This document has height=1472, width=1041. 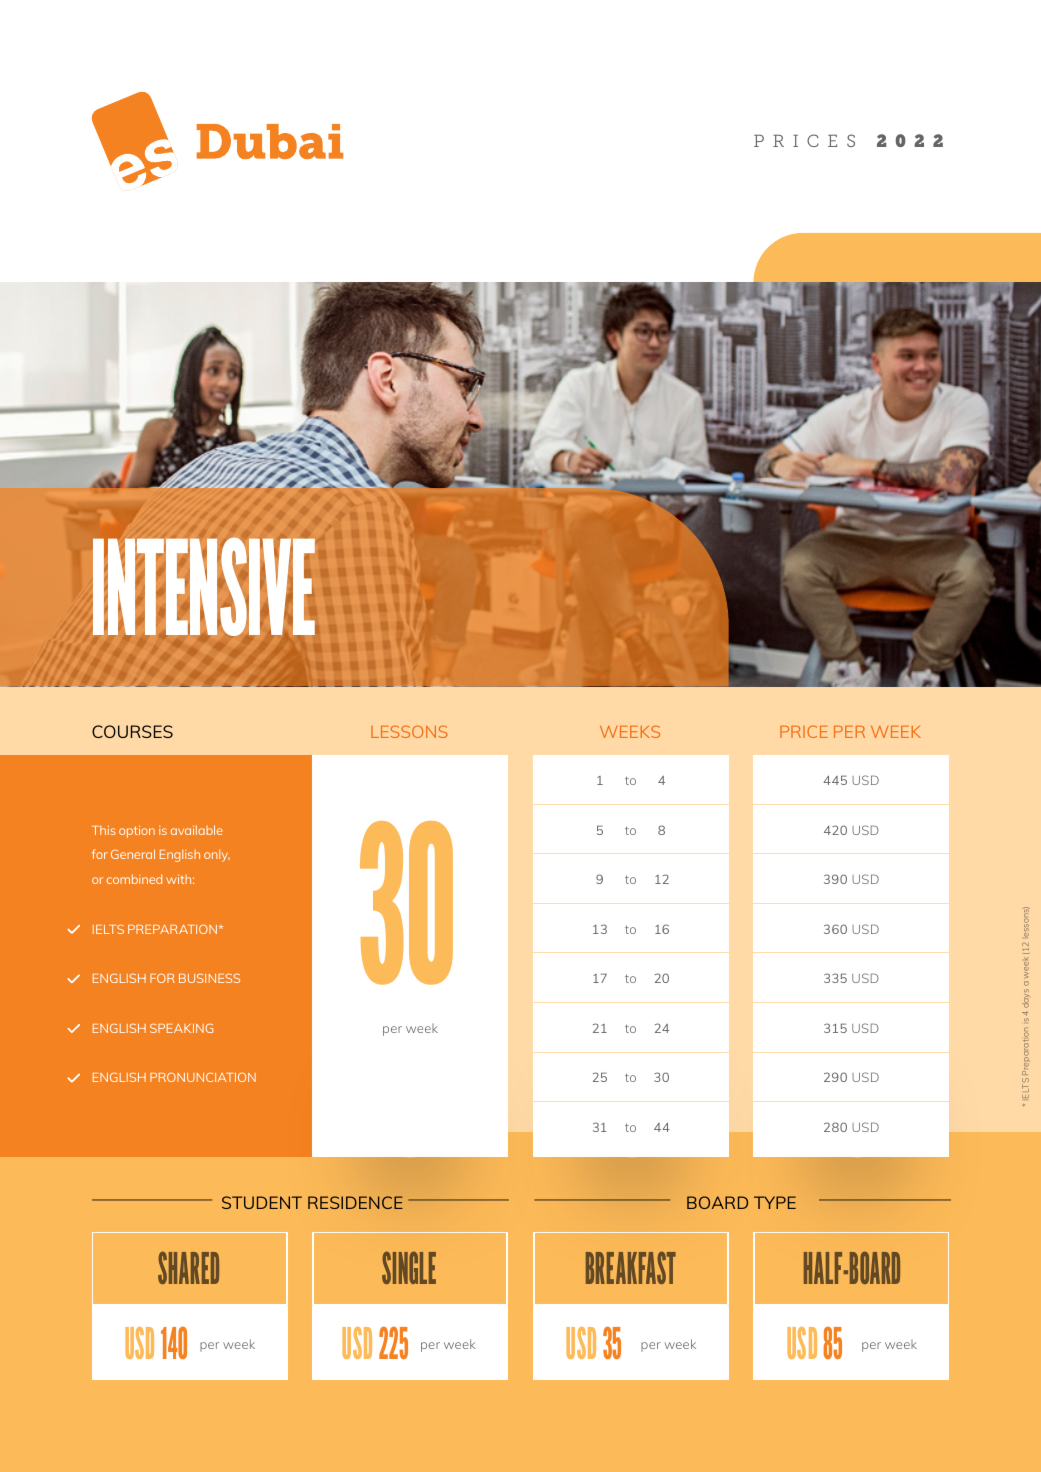 What do you see at coordinates (775, 1202) in the document?
I see `TYPE` at bounding box center [775, 1202].
